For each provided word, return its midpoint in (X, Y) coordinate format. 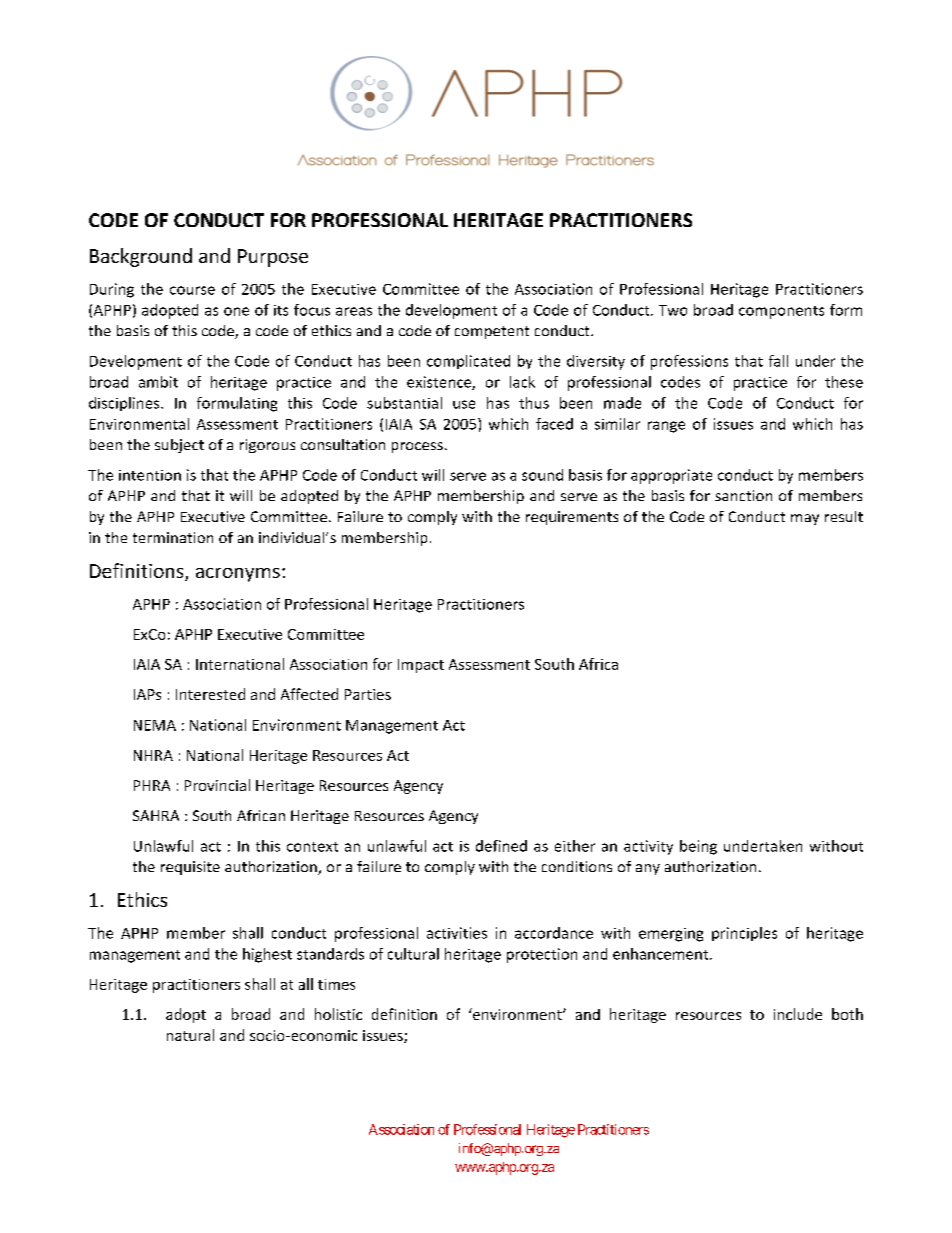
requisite (190, 868)
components (781, 312)
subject (179, 446)
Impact (421, 666)
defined (501, 846)
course (192, 290)
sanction (743, 495)
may (805, 519)
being (698, 847)
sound (542, 475)
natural (190, 1035)
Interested (210, 694)
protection (542, 955)
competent (492, 332)
